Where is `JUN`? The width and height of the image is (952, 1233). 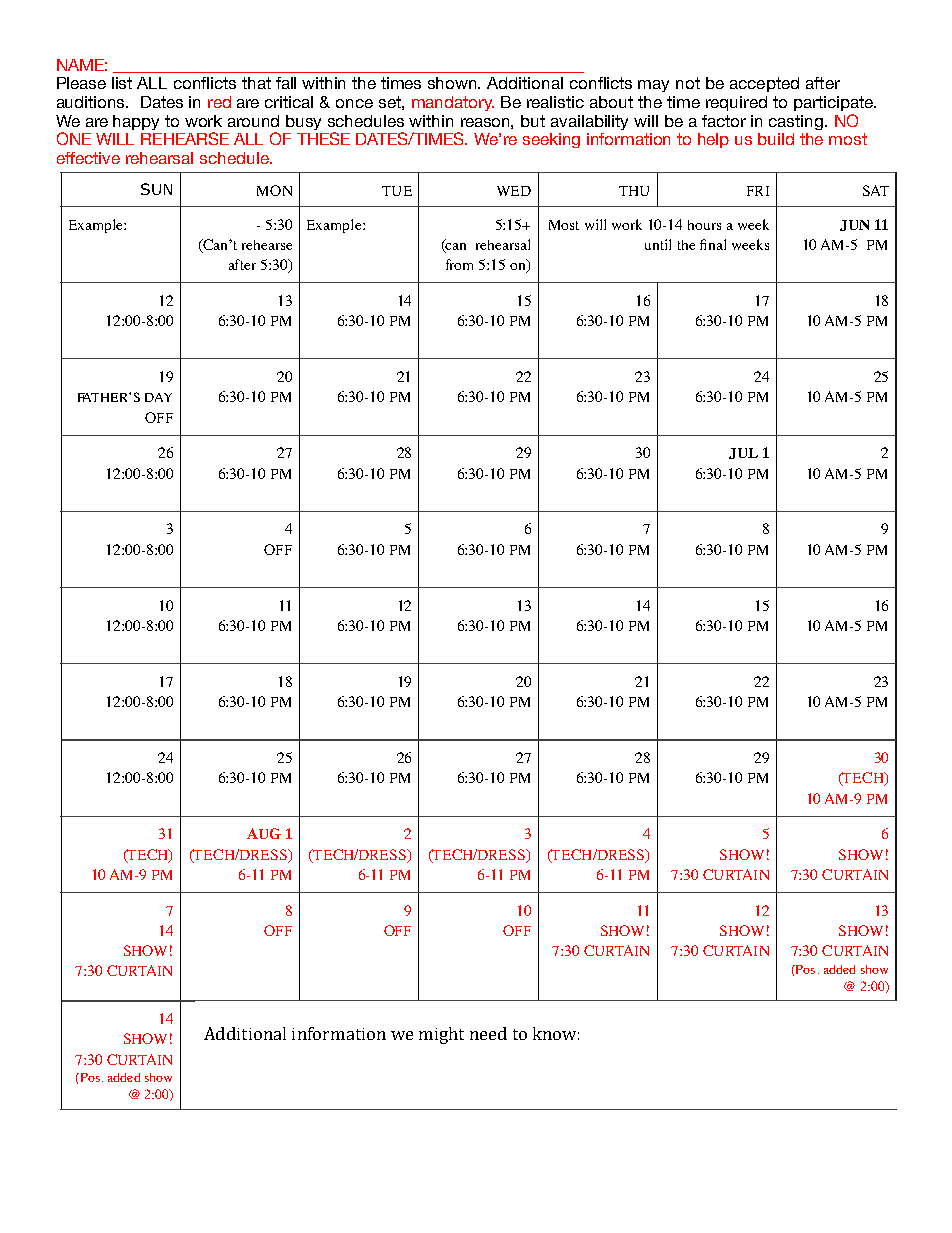 JUN is located at coordinates (854, 225).
